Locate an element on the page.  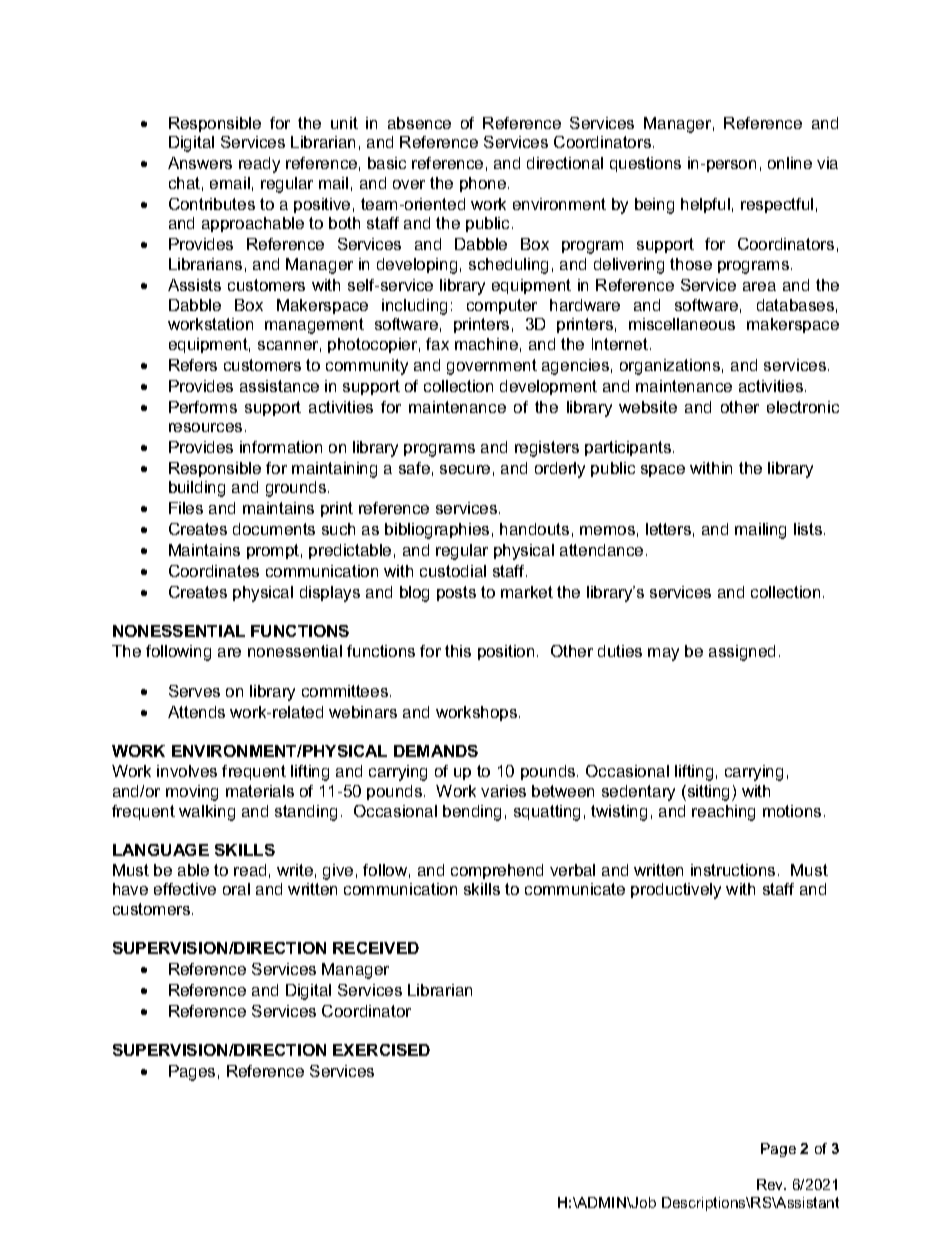
RECEIVED is located at coordinates (376, 948).
